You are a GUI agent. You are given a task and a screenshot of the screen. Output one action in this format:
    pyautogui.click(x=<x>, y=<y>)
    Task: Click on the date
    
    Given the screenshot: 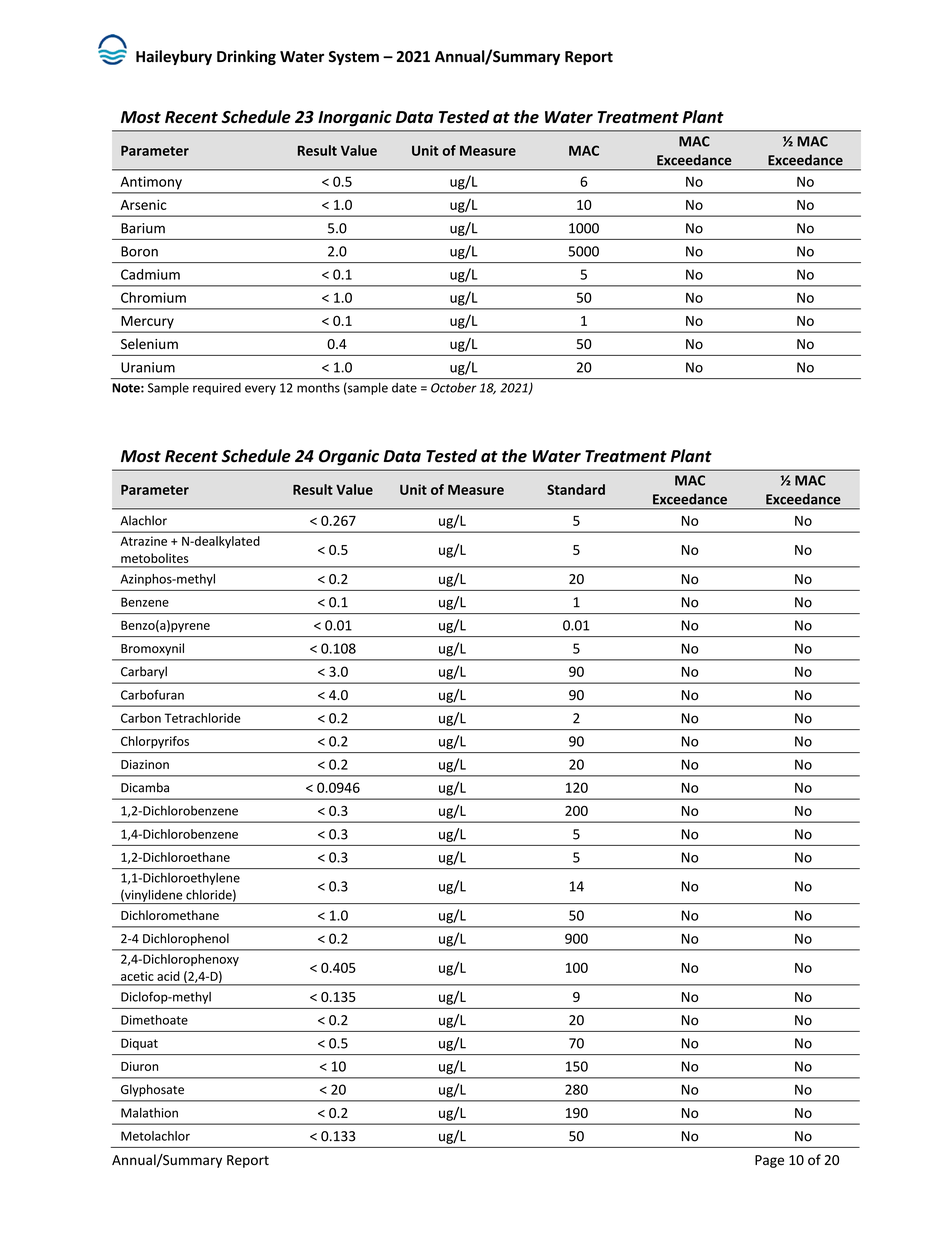 What is the action you would take?
    pyautogui.click(x=404, y=388)
